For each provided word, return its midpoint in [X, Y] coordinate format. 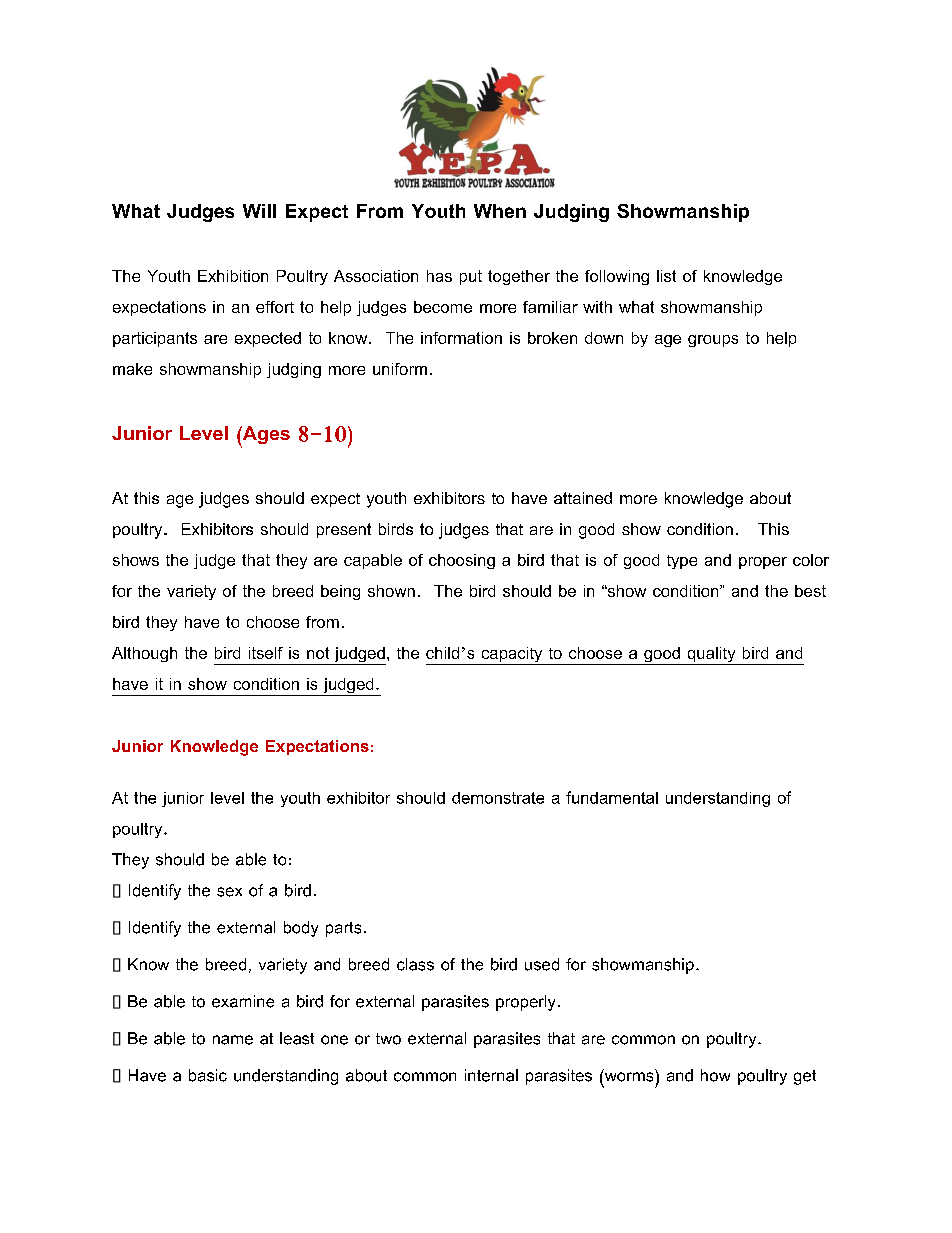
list [666, 276]
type [682, 562]
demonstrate [498, 798]
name [233, 1040]
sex [229, 892]
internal [491, 1075]
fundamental [612, 797]
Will [259, 211]
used [542, 964]
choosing [462, 561]
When [500, 211]
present [344, 530]
